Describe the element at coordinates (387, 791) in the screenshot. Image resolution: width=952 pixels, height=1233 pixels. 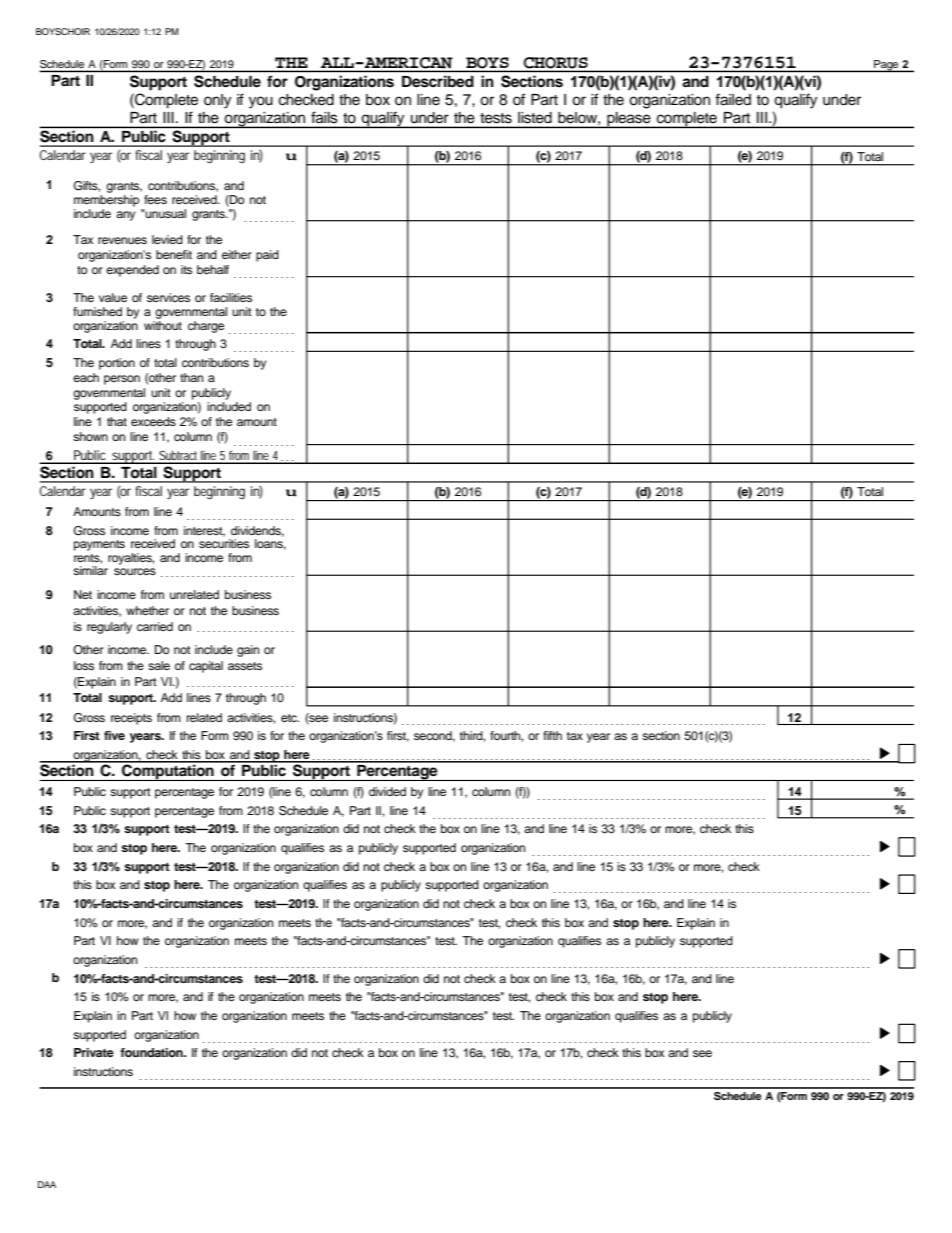
I see `divided` at that location.
